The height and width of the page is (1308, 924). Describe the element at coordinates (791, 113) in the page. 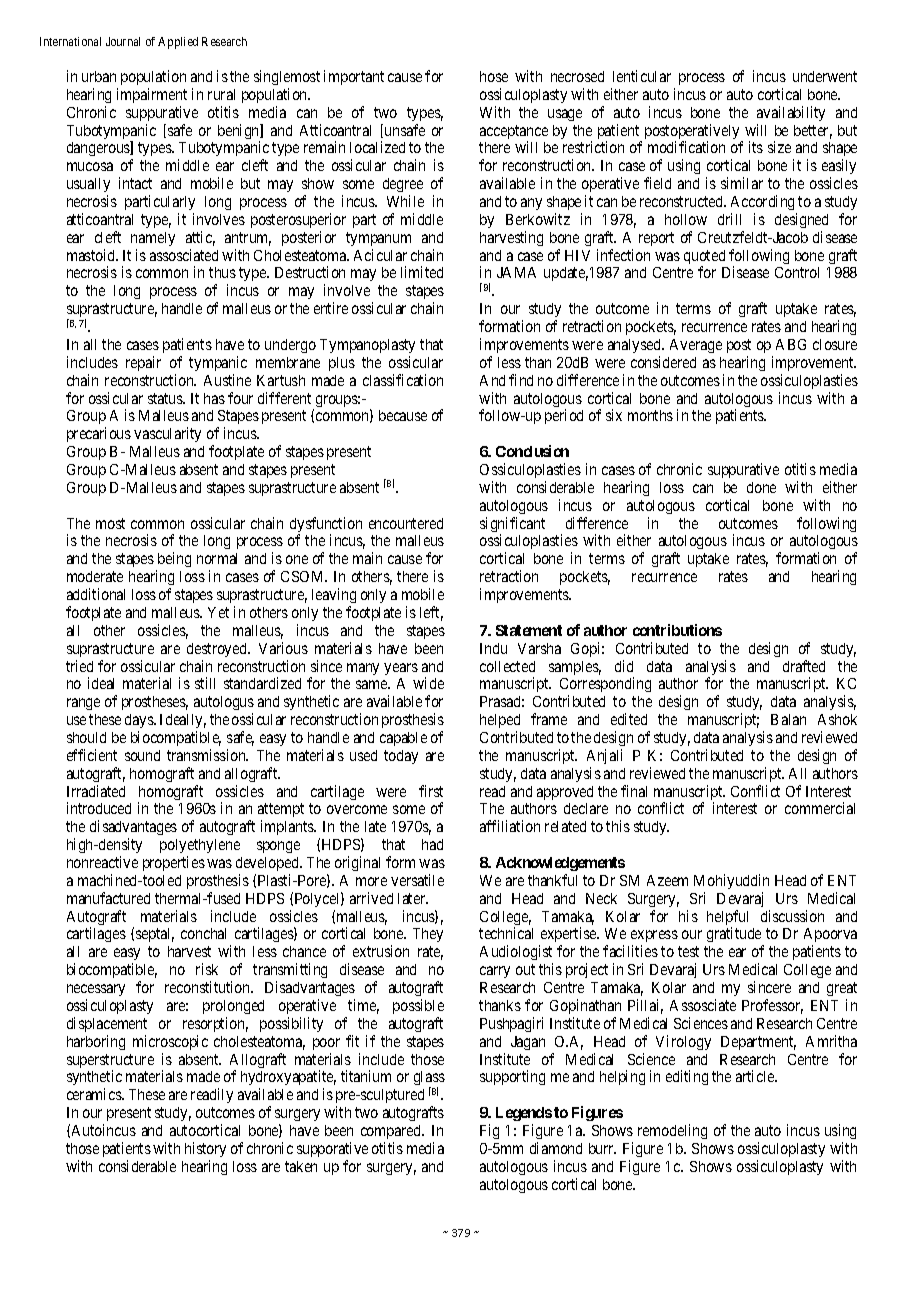

I see `availability` at that location.
